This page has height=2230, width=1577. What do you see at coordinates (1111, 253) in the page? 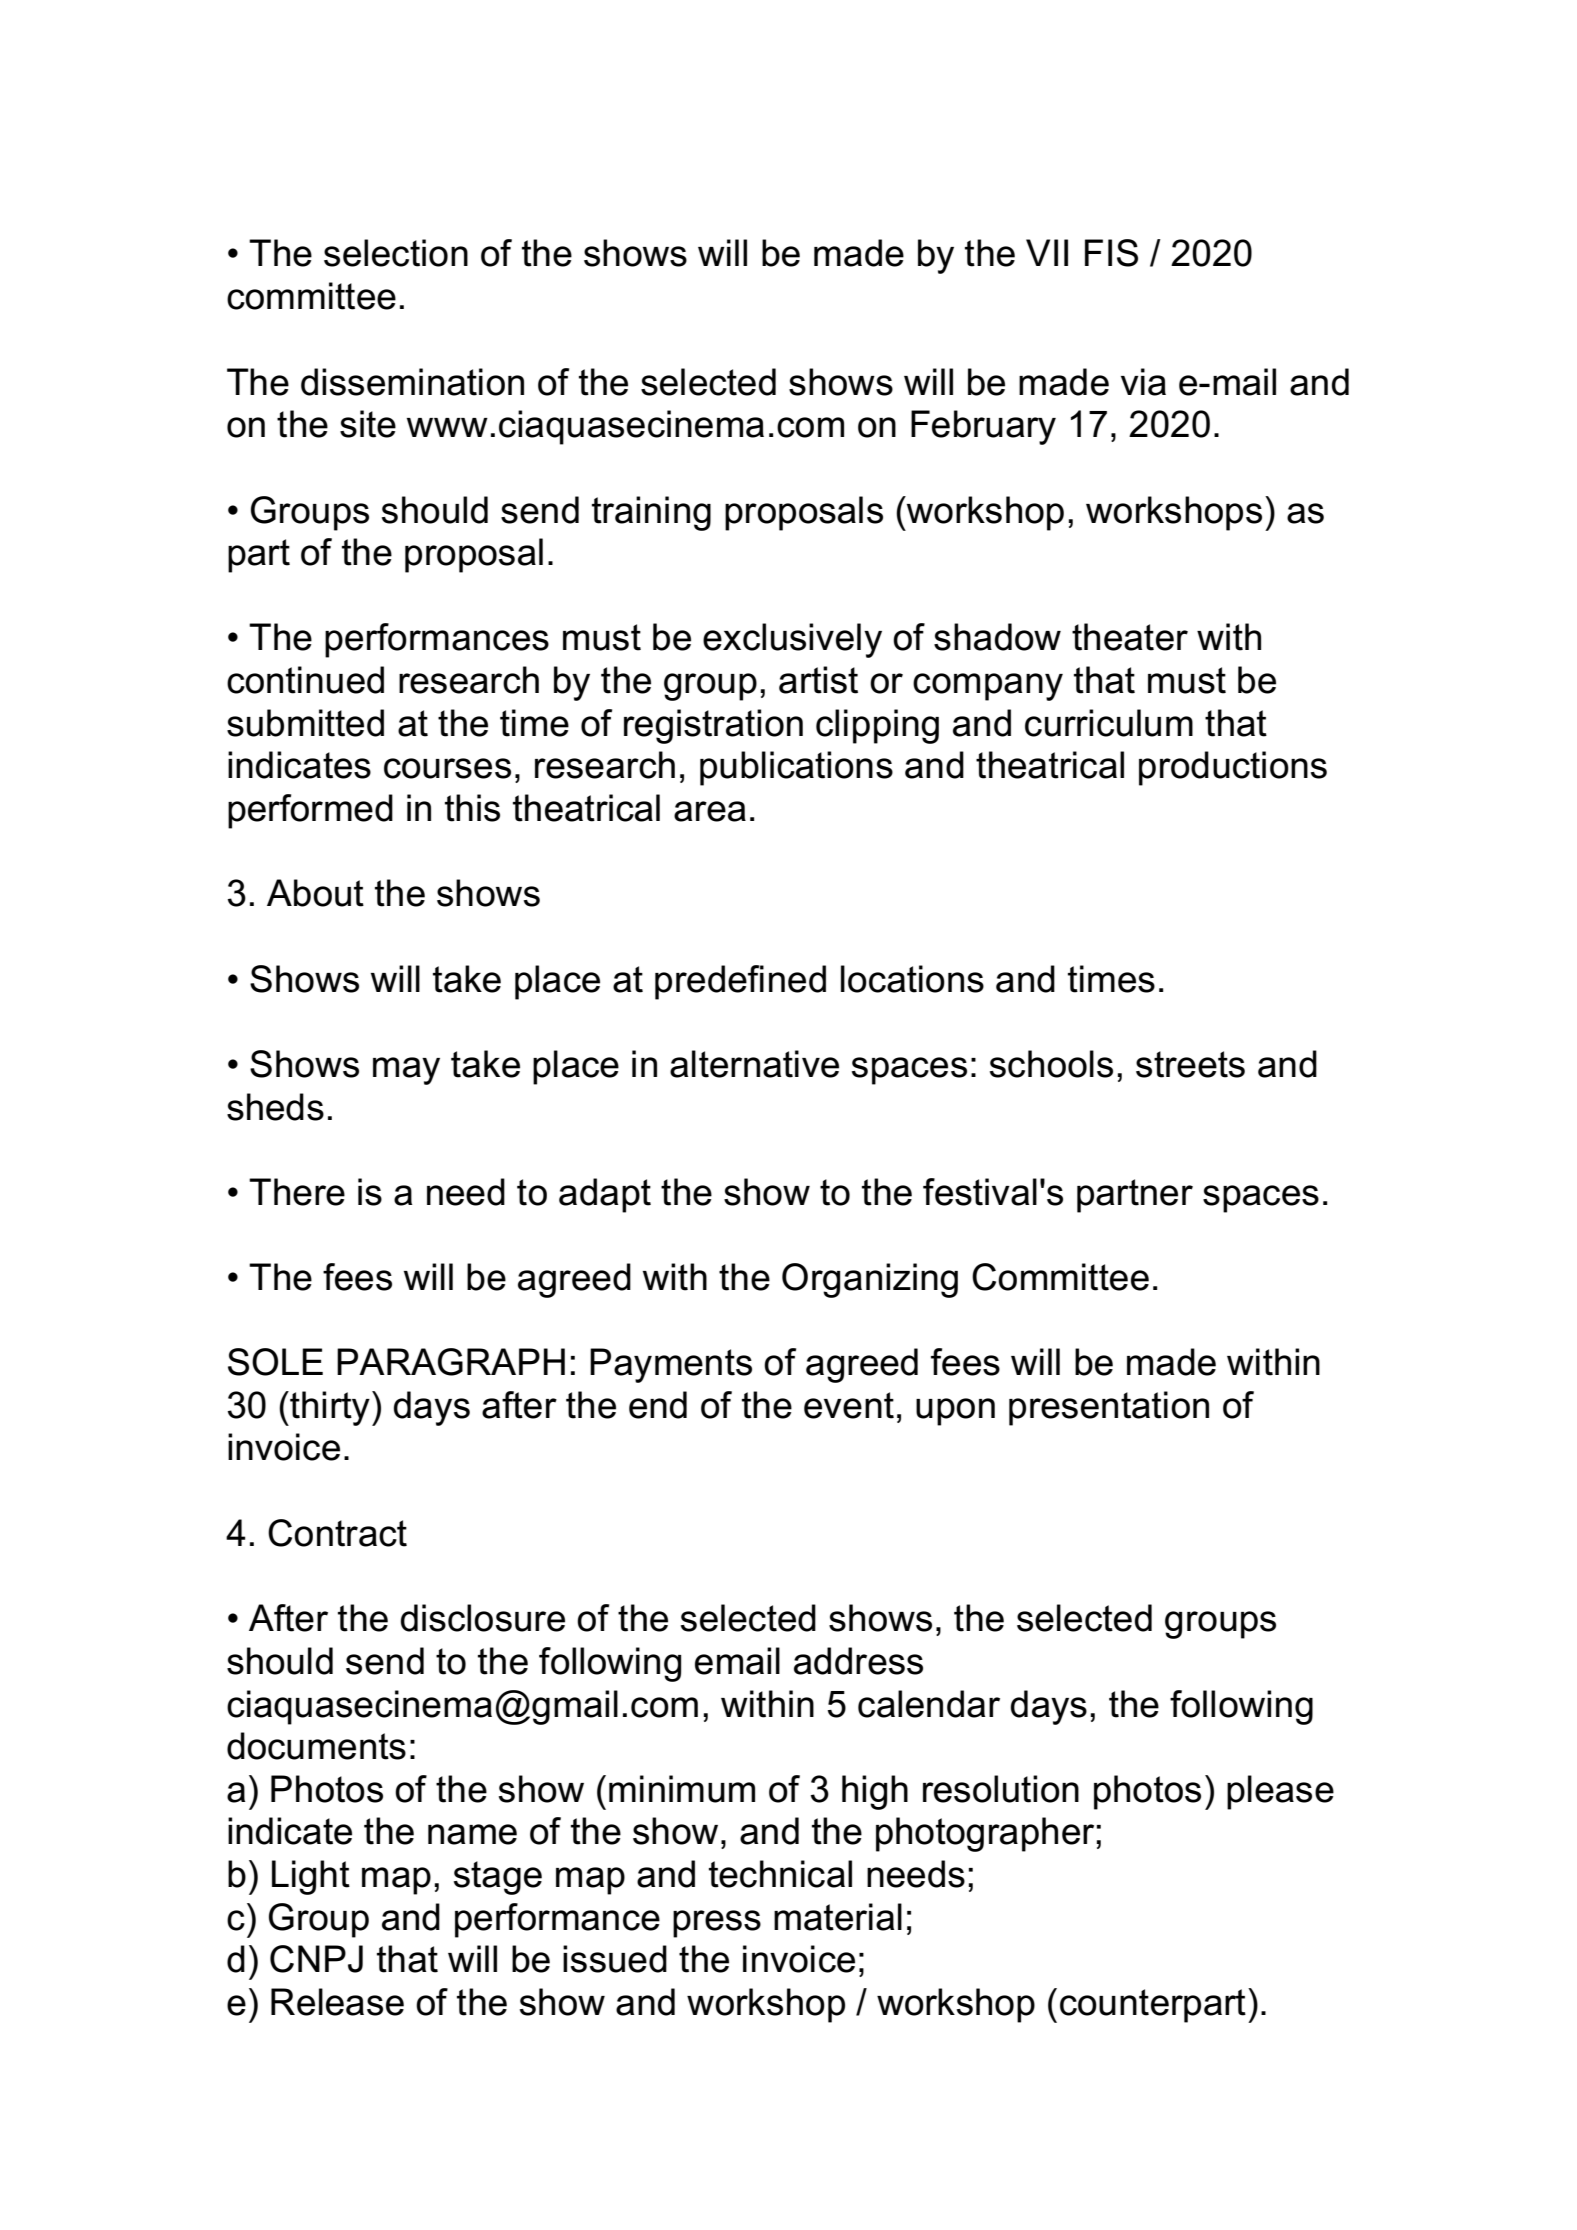
I see `FIS` at bounding box center [1111, 253].
